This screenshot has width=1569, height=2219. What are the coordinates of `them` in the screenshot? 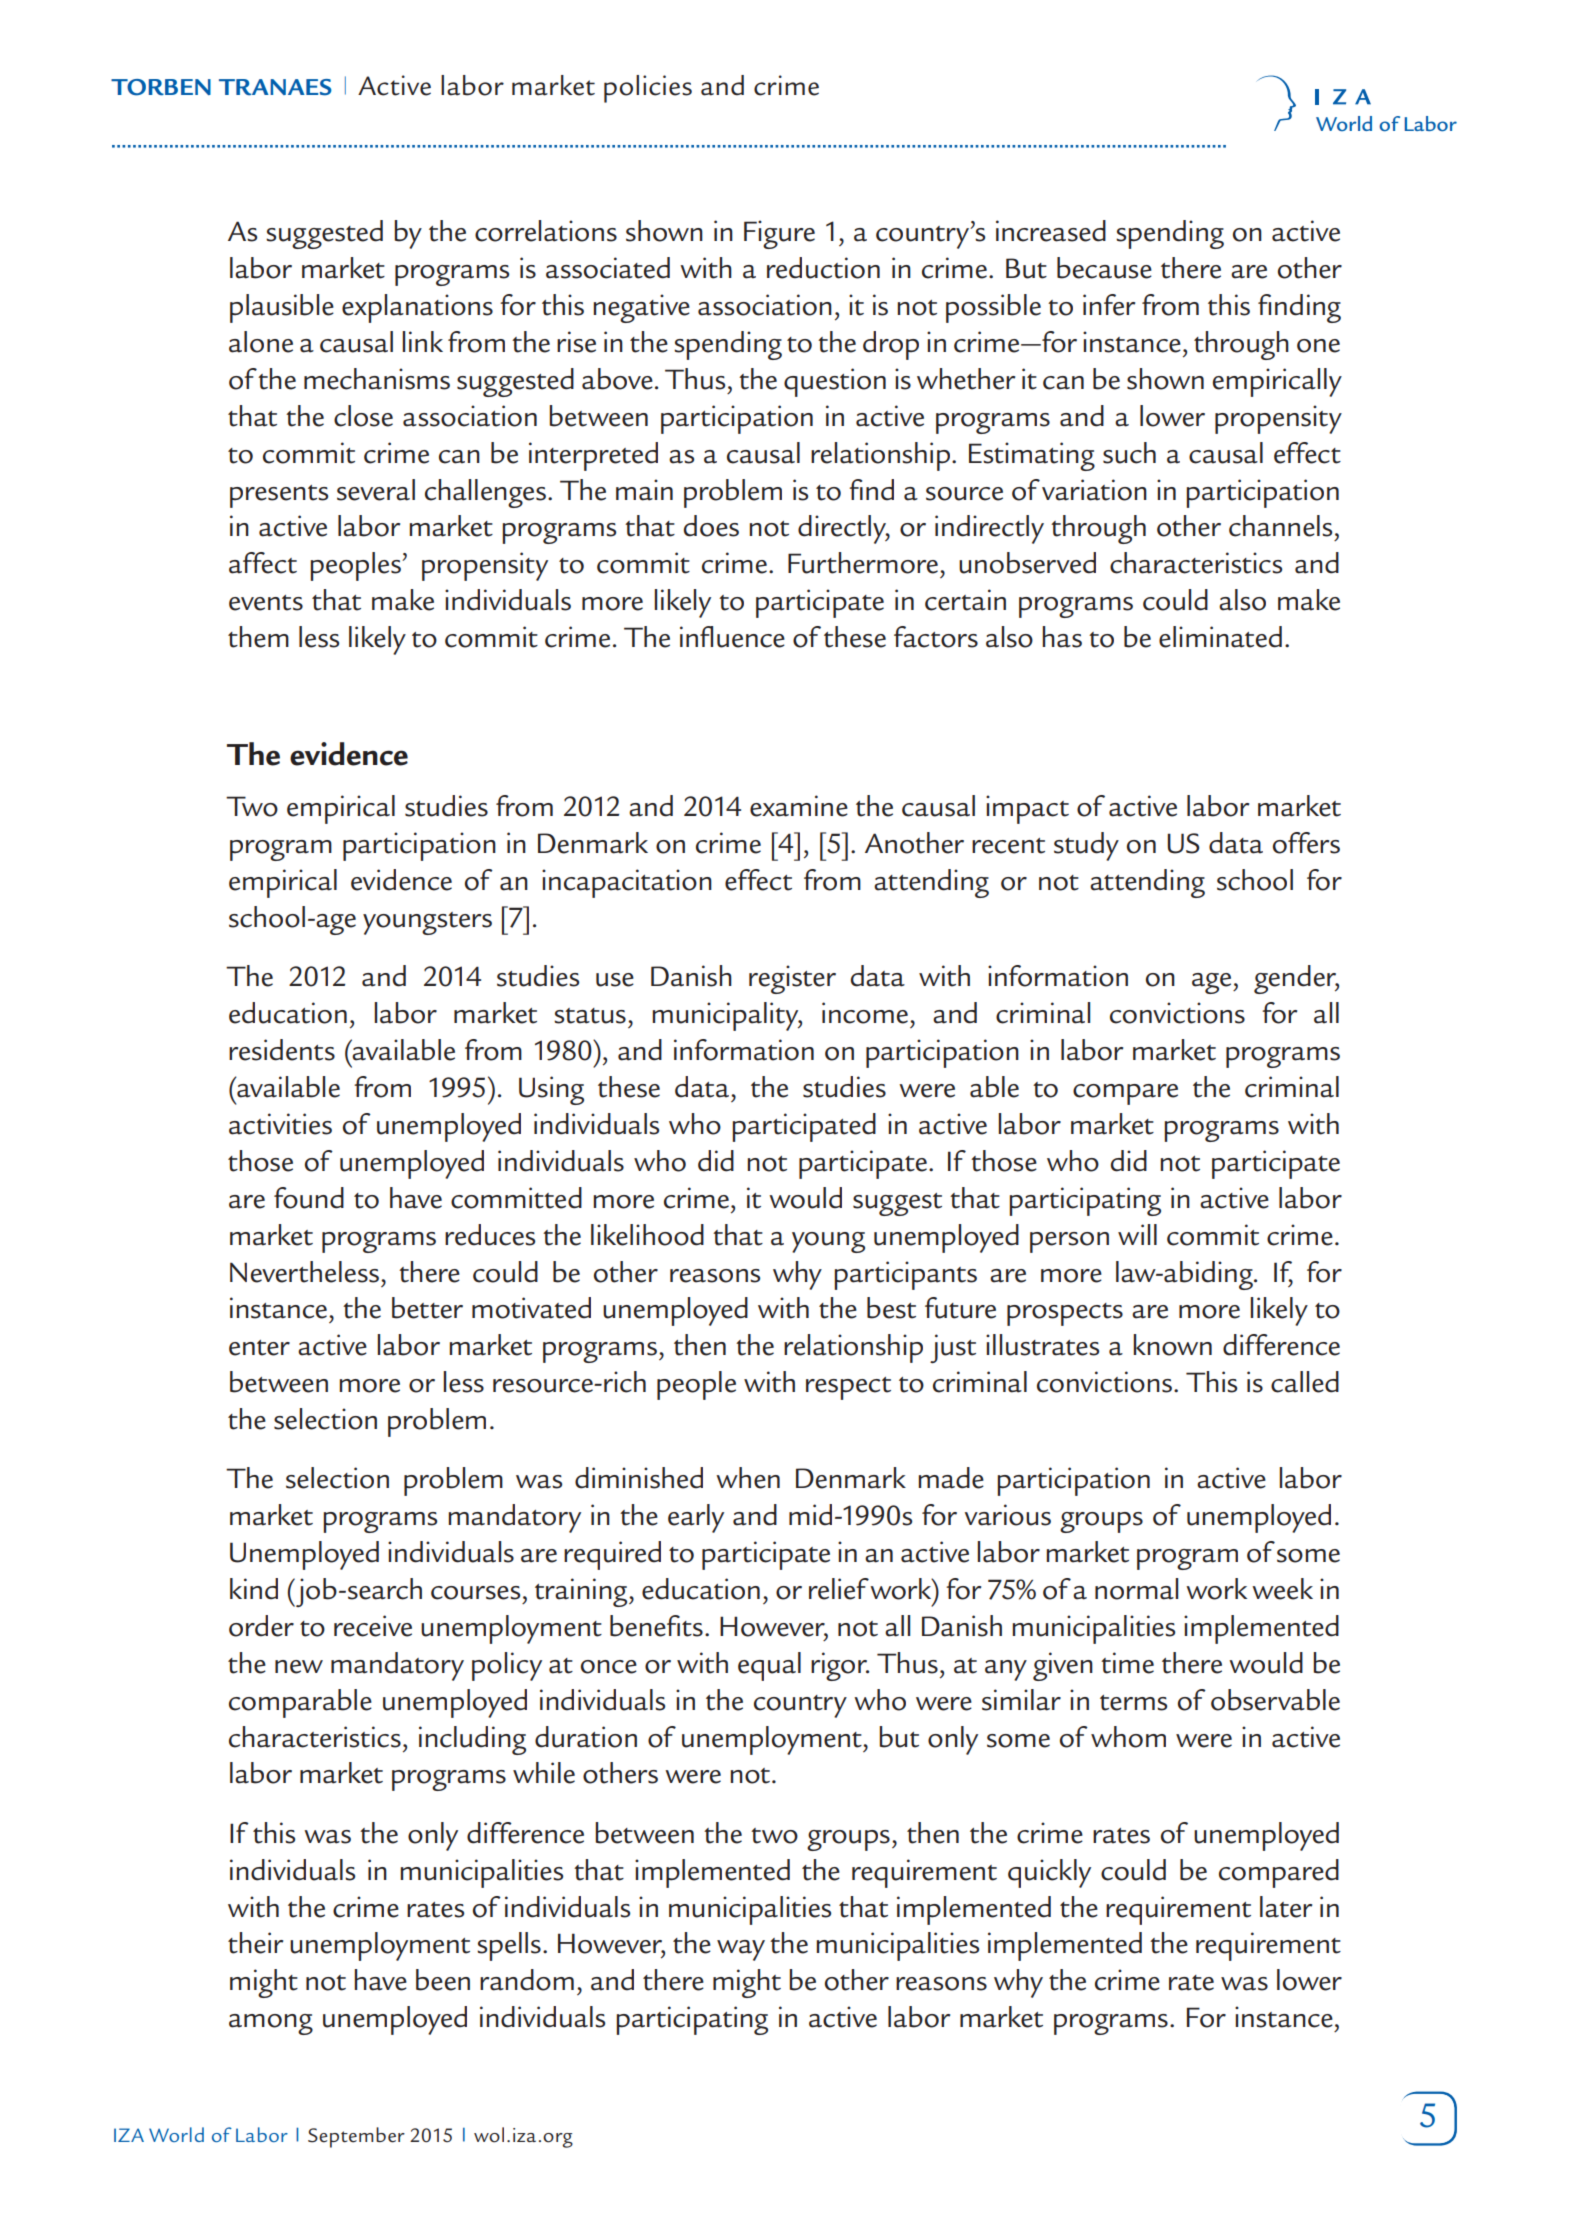 It's located at (258, 637).
